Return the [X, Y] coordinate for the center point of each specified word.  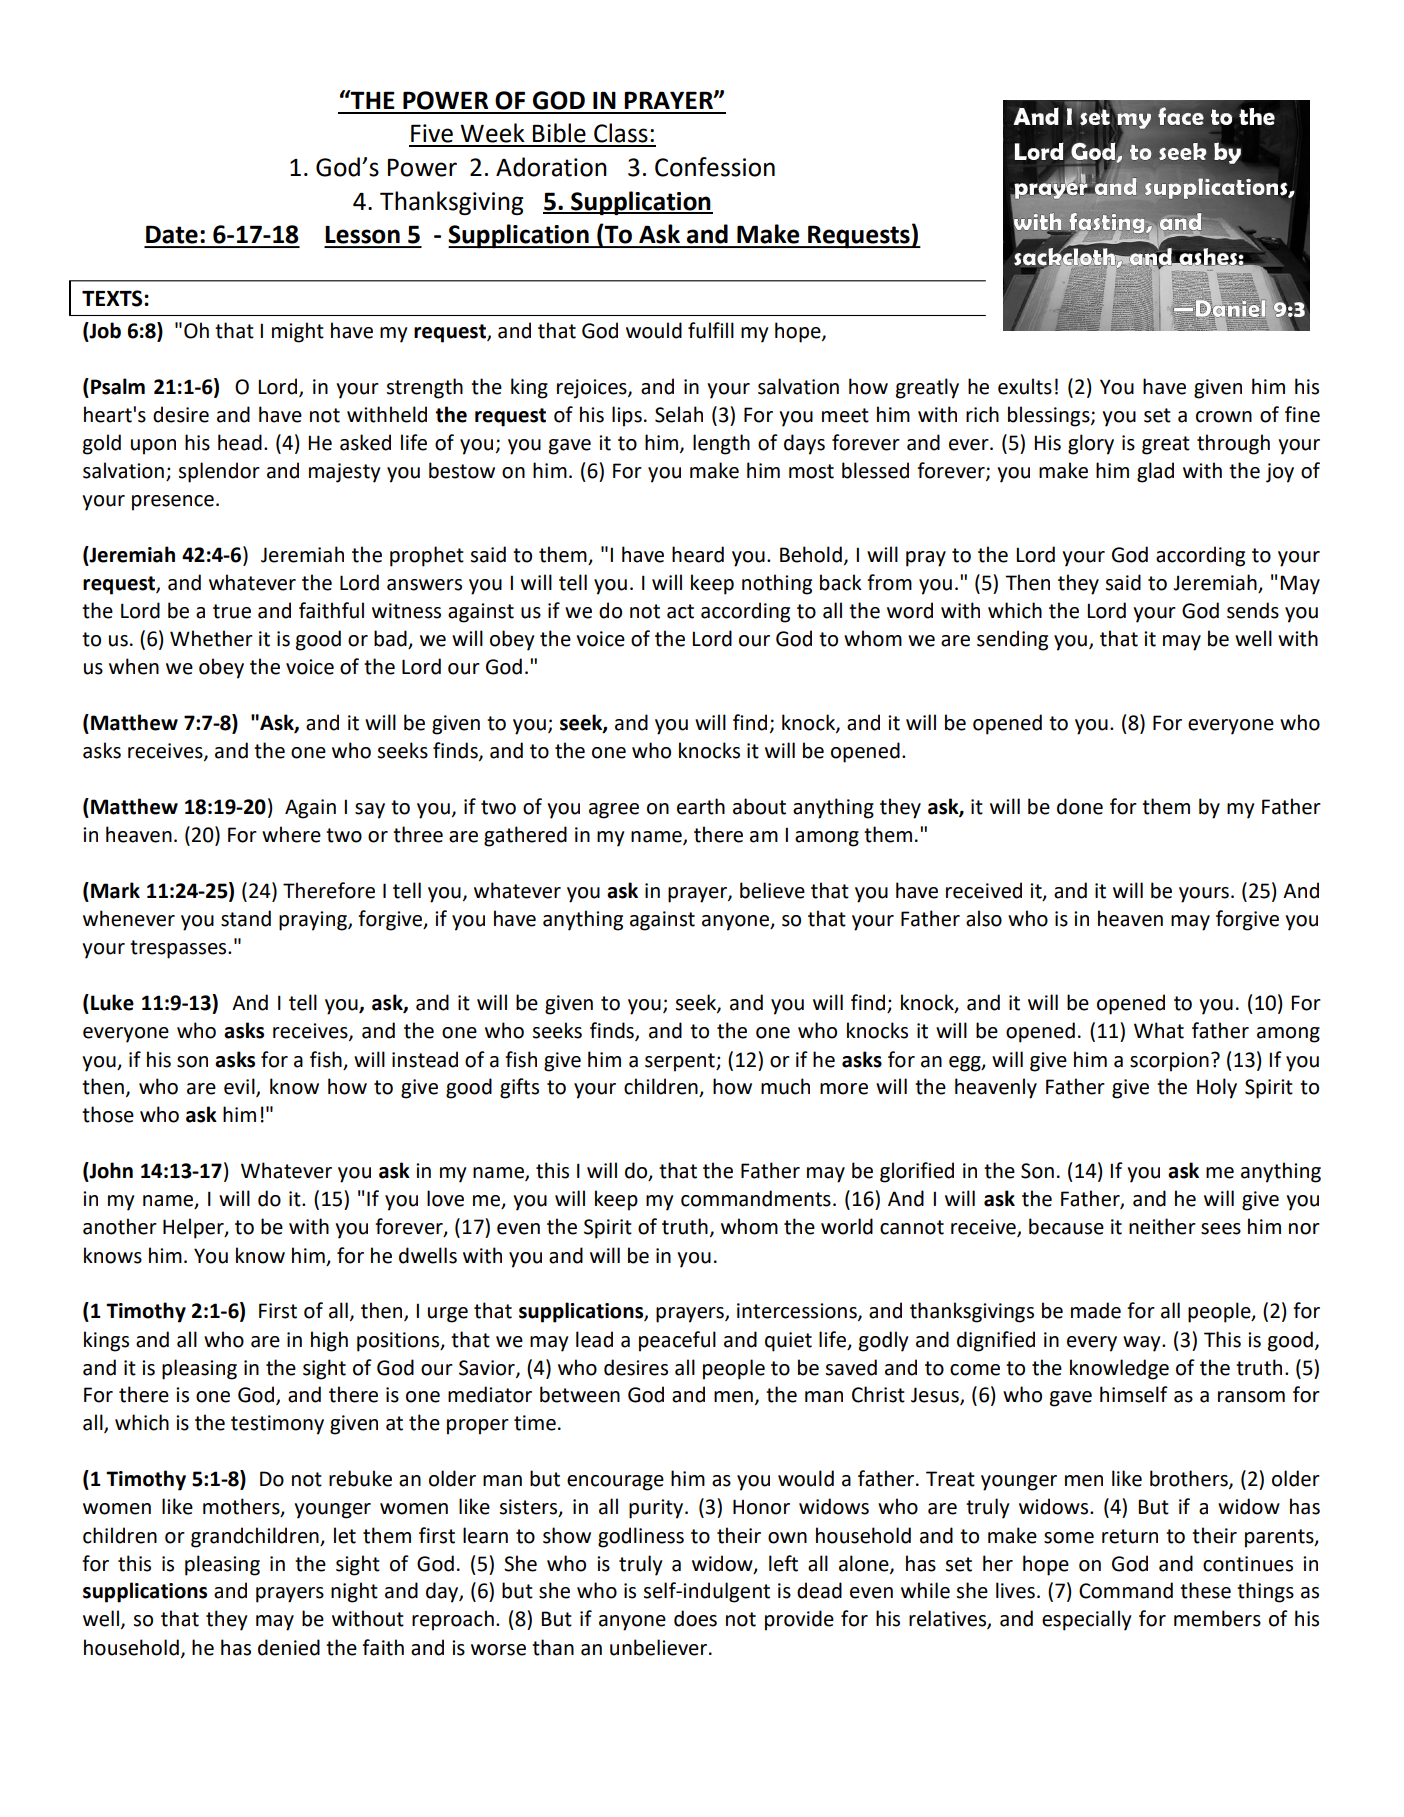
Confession [715, 167]
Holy [1217, 1088]
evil [240, 1087]
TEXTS [113, 298]
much [785, 1086]
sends [1253, 610]
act [680, 611]
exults [1025, 386]
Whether [211, 638]
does [695, 1618]
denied [289, 1647]
